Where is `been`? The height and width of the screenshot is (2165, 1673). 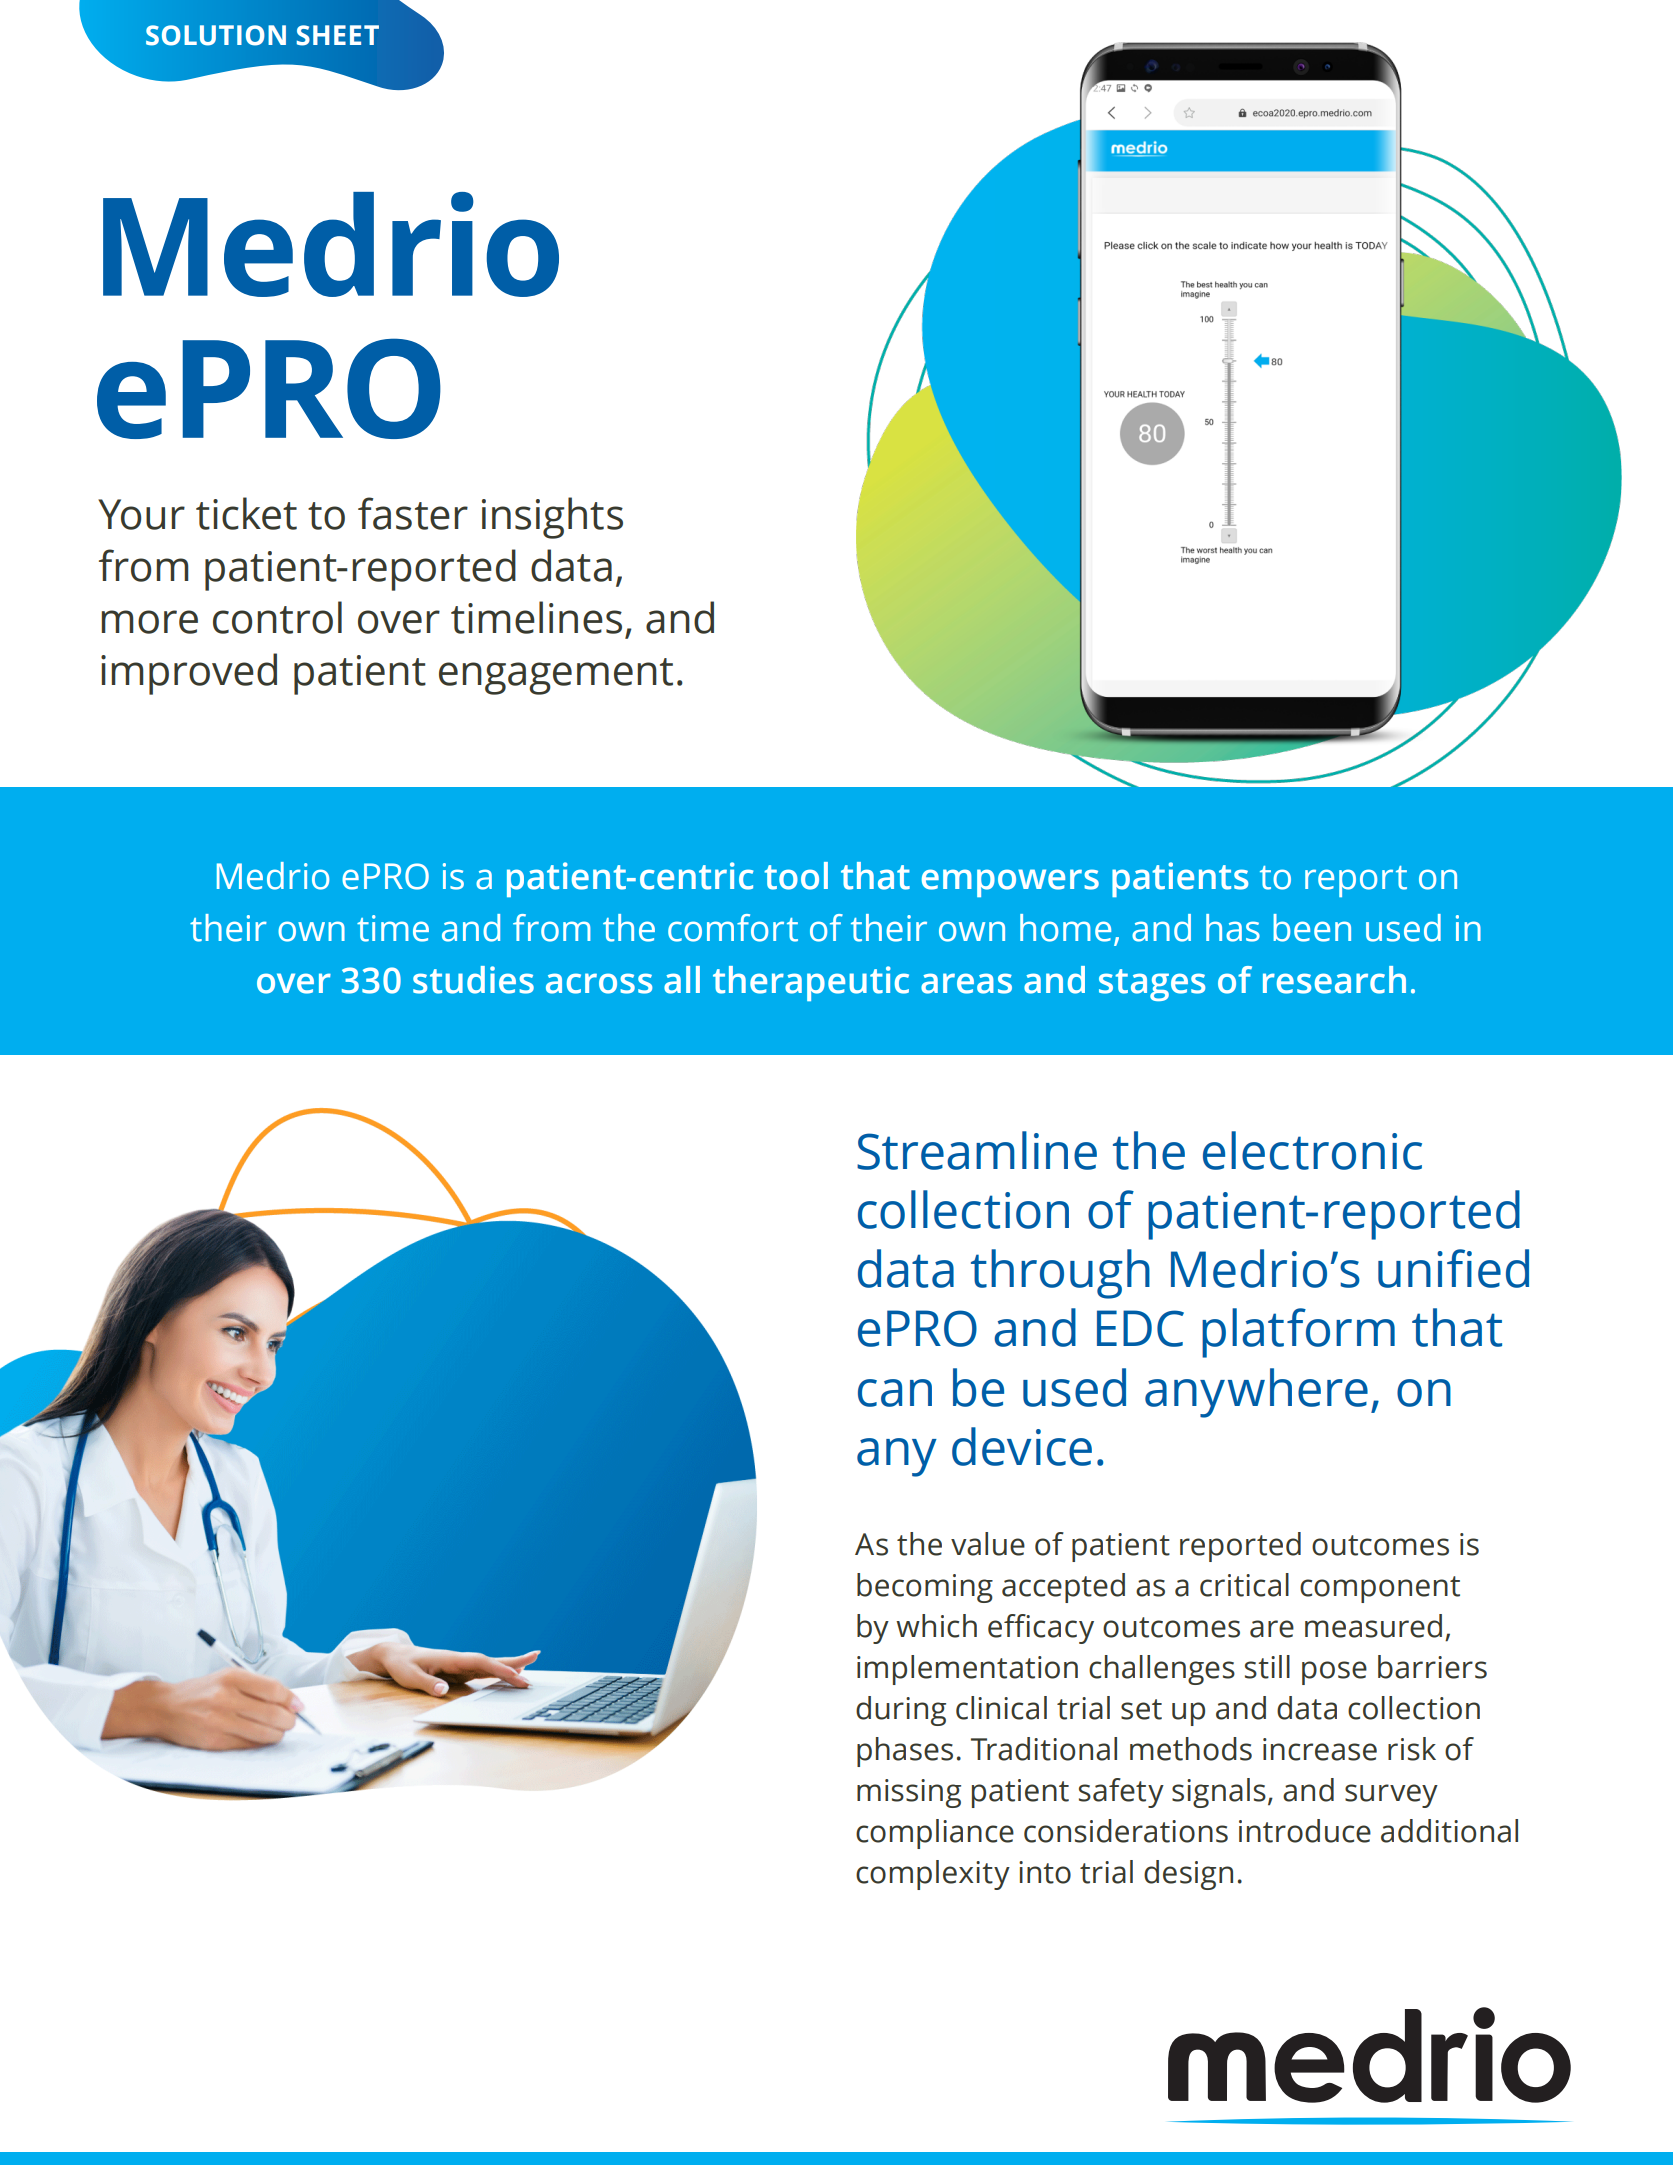 been is located at coordinates (1312, 928).
